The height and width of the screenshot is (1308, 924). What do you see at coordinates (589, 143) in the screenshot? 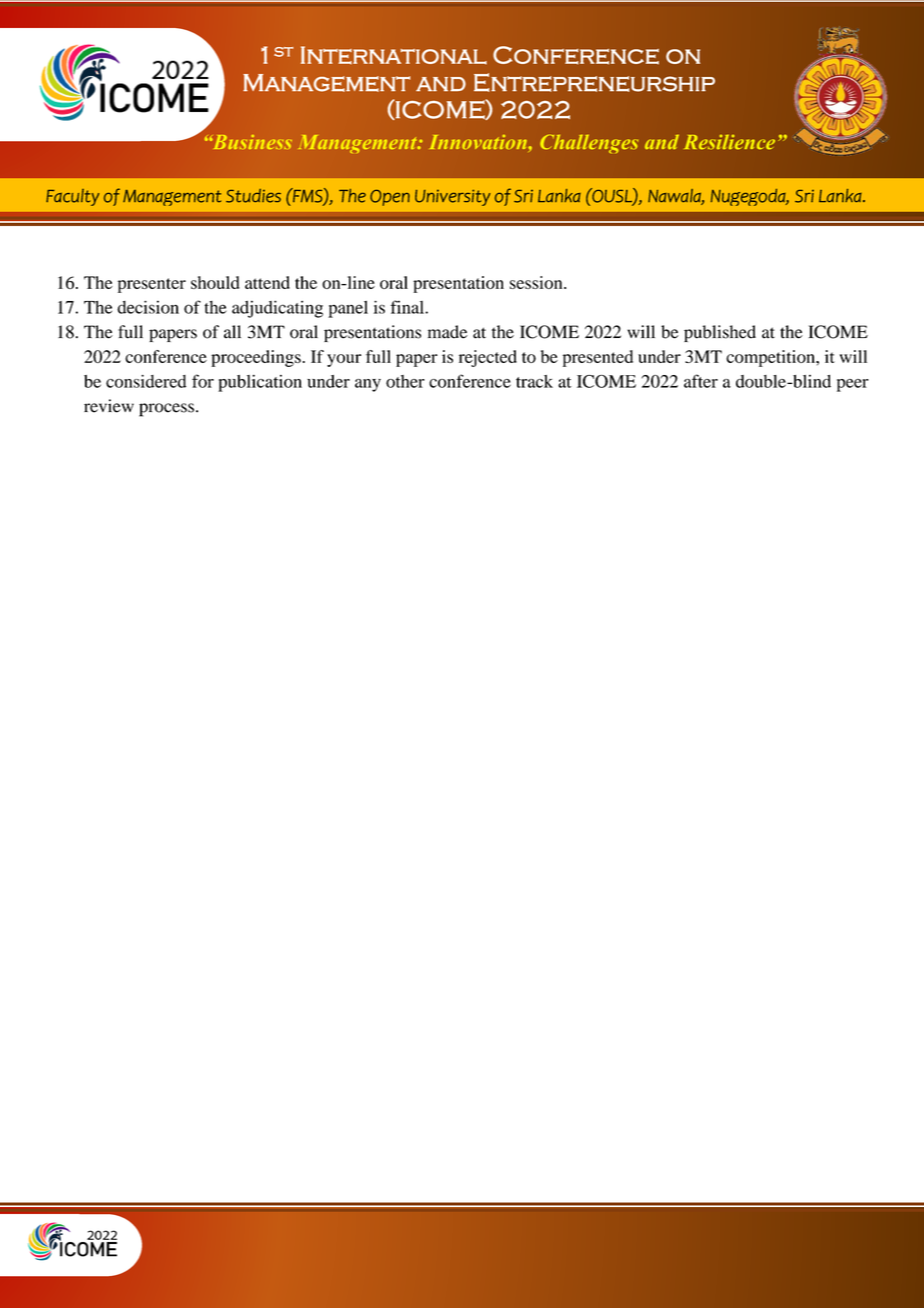
I see `Challenges` at bounding box center [589, 143].
